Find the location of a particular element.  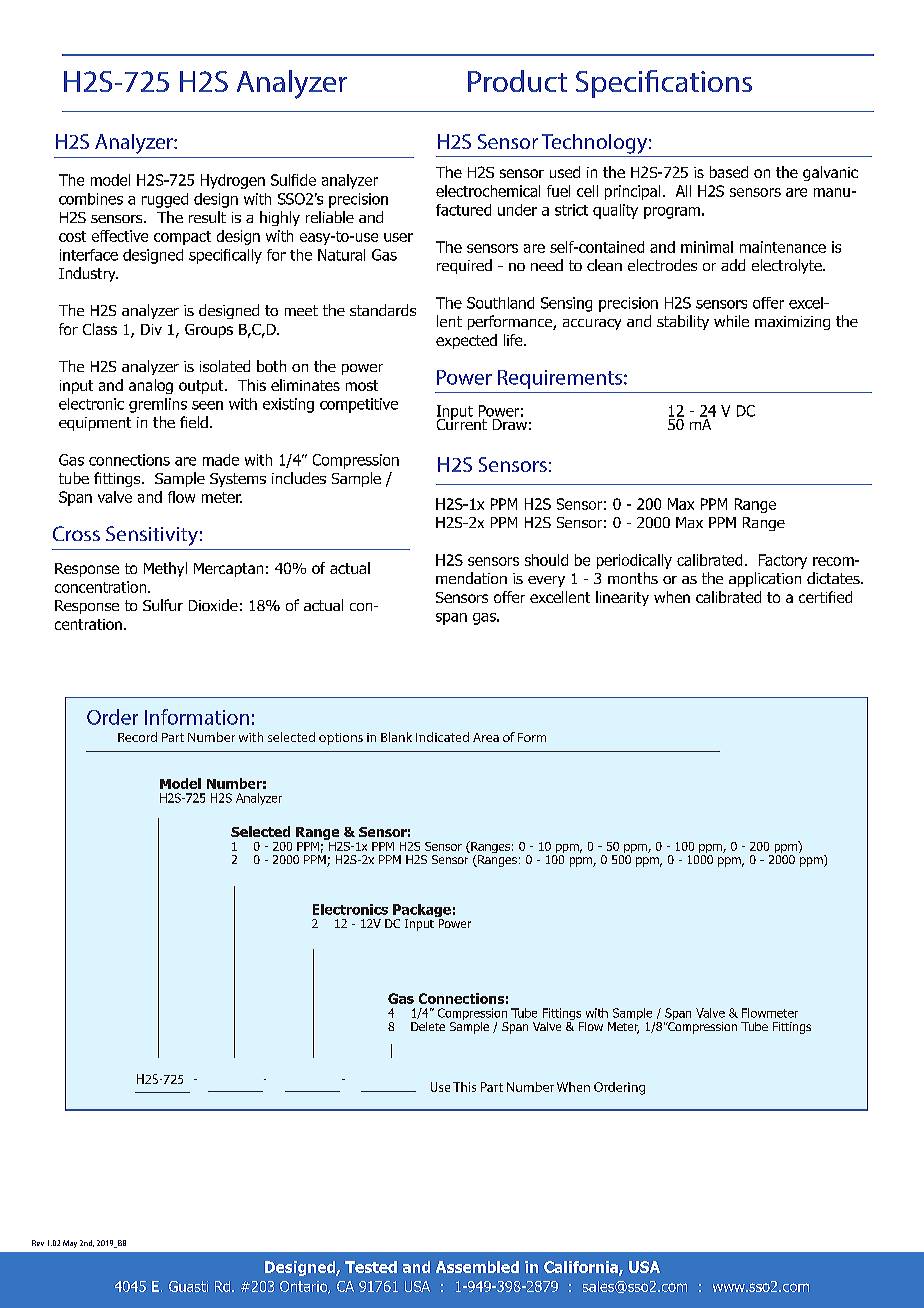

while is located at coordinates (731, 321).
